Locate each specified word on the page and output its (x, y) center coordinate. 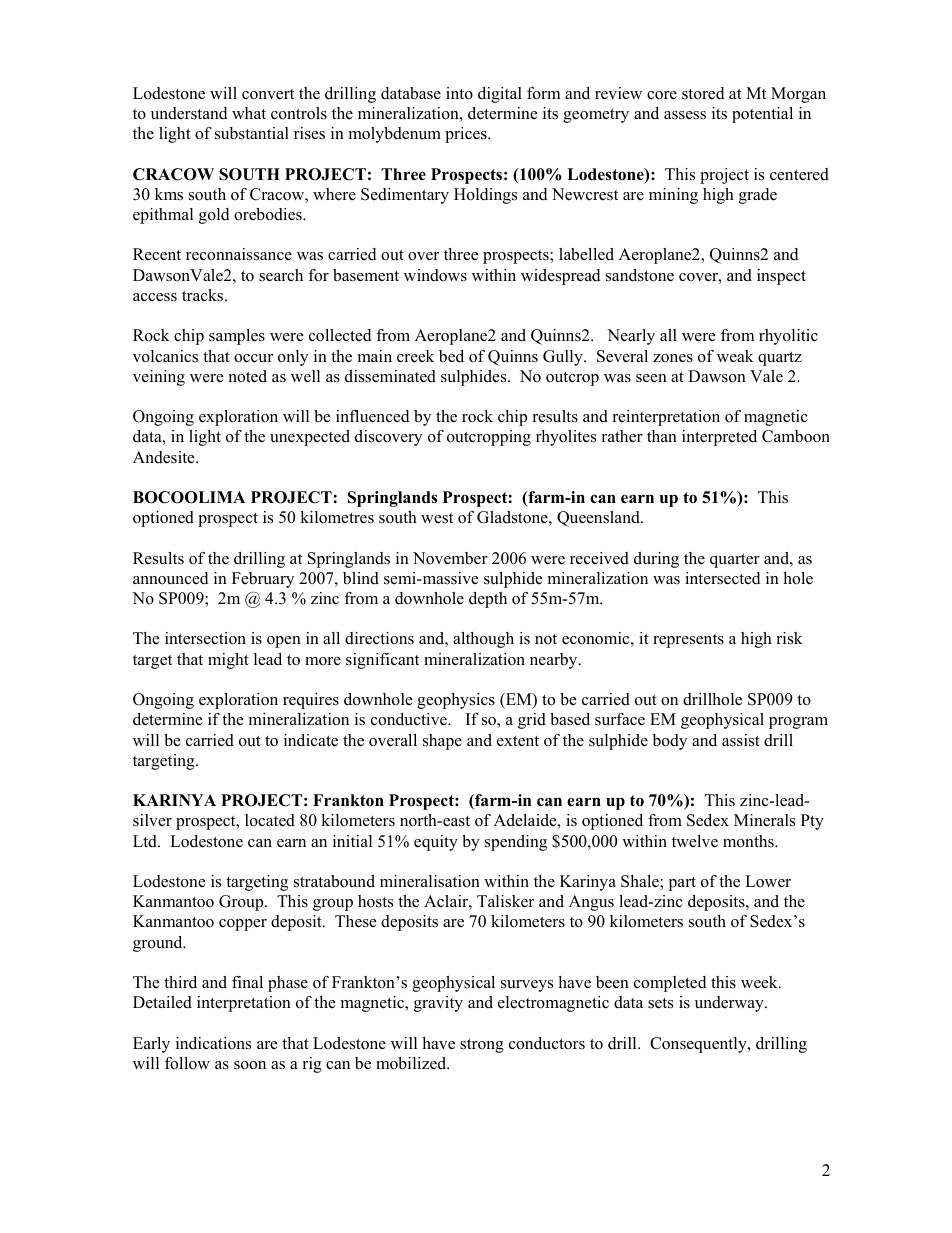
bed (451, 356)
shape (442, 742)
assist (741, 740)
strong (482, 1046)
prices (467, 135)
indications (213, 1043)
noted (248, 376)
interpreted (719, 438)
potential (762, 115)
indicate (311, 740)
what (249, 113)
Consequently (699, 1045)
